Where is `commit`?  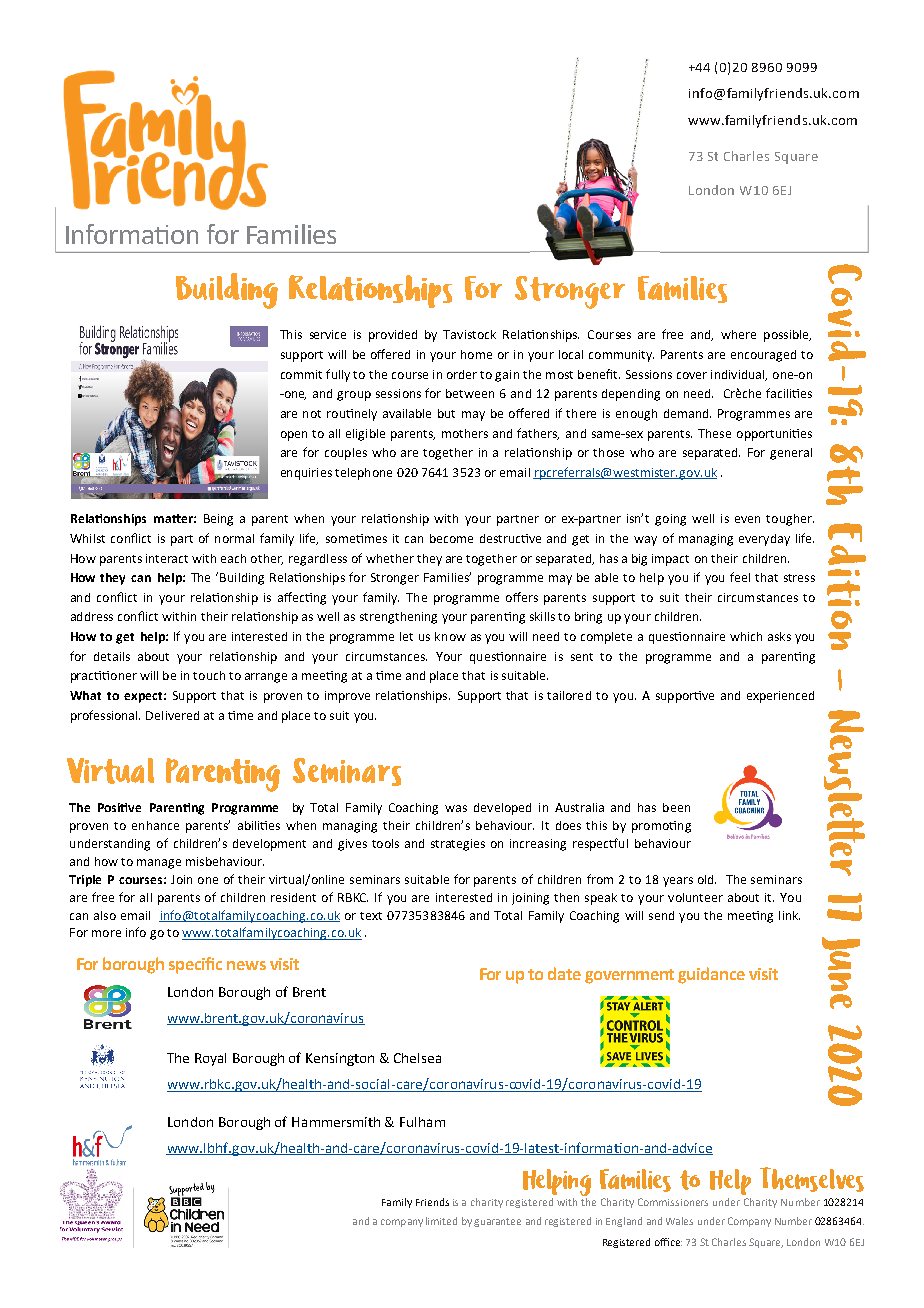
commit is located at coordinates (301, 374).
